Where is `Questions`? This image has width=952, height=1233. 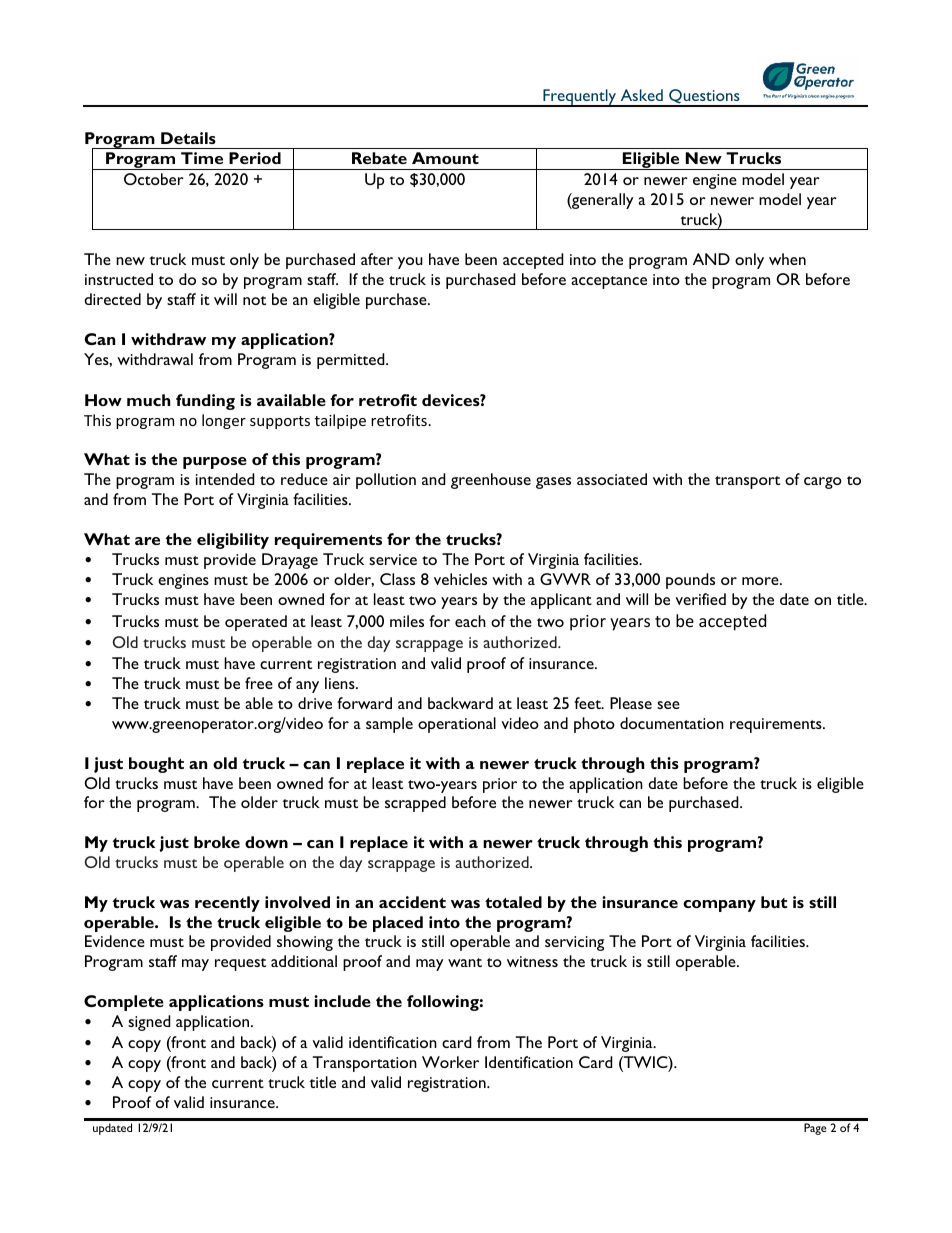 Questions is located at coordinates (704, 97).
